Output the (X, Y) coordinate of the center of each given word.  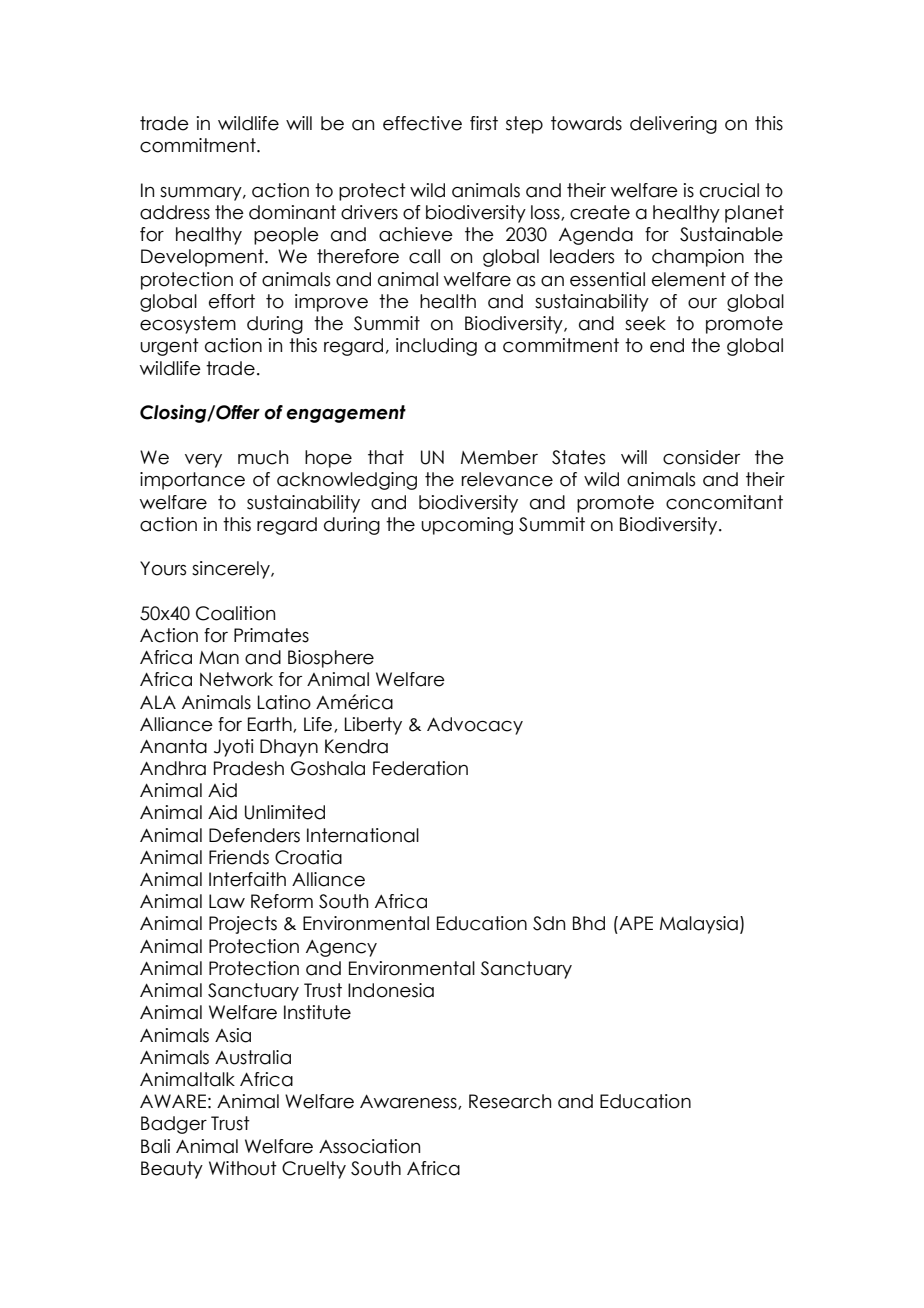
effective (422, 123)
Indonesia (391, 990)
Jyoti (234, 748)
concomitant (724, 502)
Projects (243, 925)
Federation (420, 768)
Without (243, 1168)
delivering (673, 125)
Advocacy (475, 726)
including (436, 347)
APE (635, 923)
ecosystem (188, 325)
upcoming (467, 526)
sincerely (232, 570)
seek (645, 323)
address (175, 212)
